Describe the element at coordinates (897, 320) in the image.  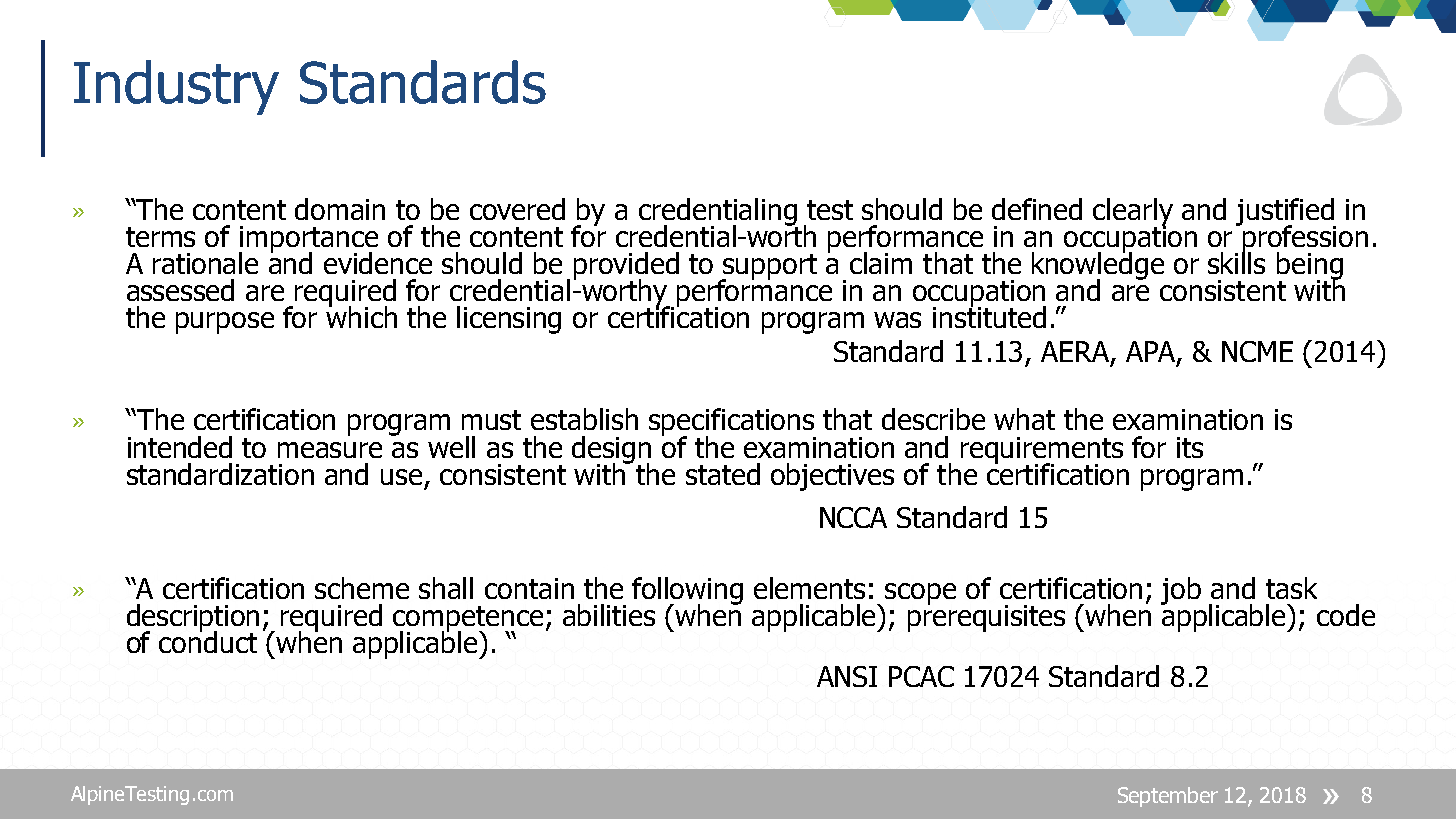
I see `was` at that location.
